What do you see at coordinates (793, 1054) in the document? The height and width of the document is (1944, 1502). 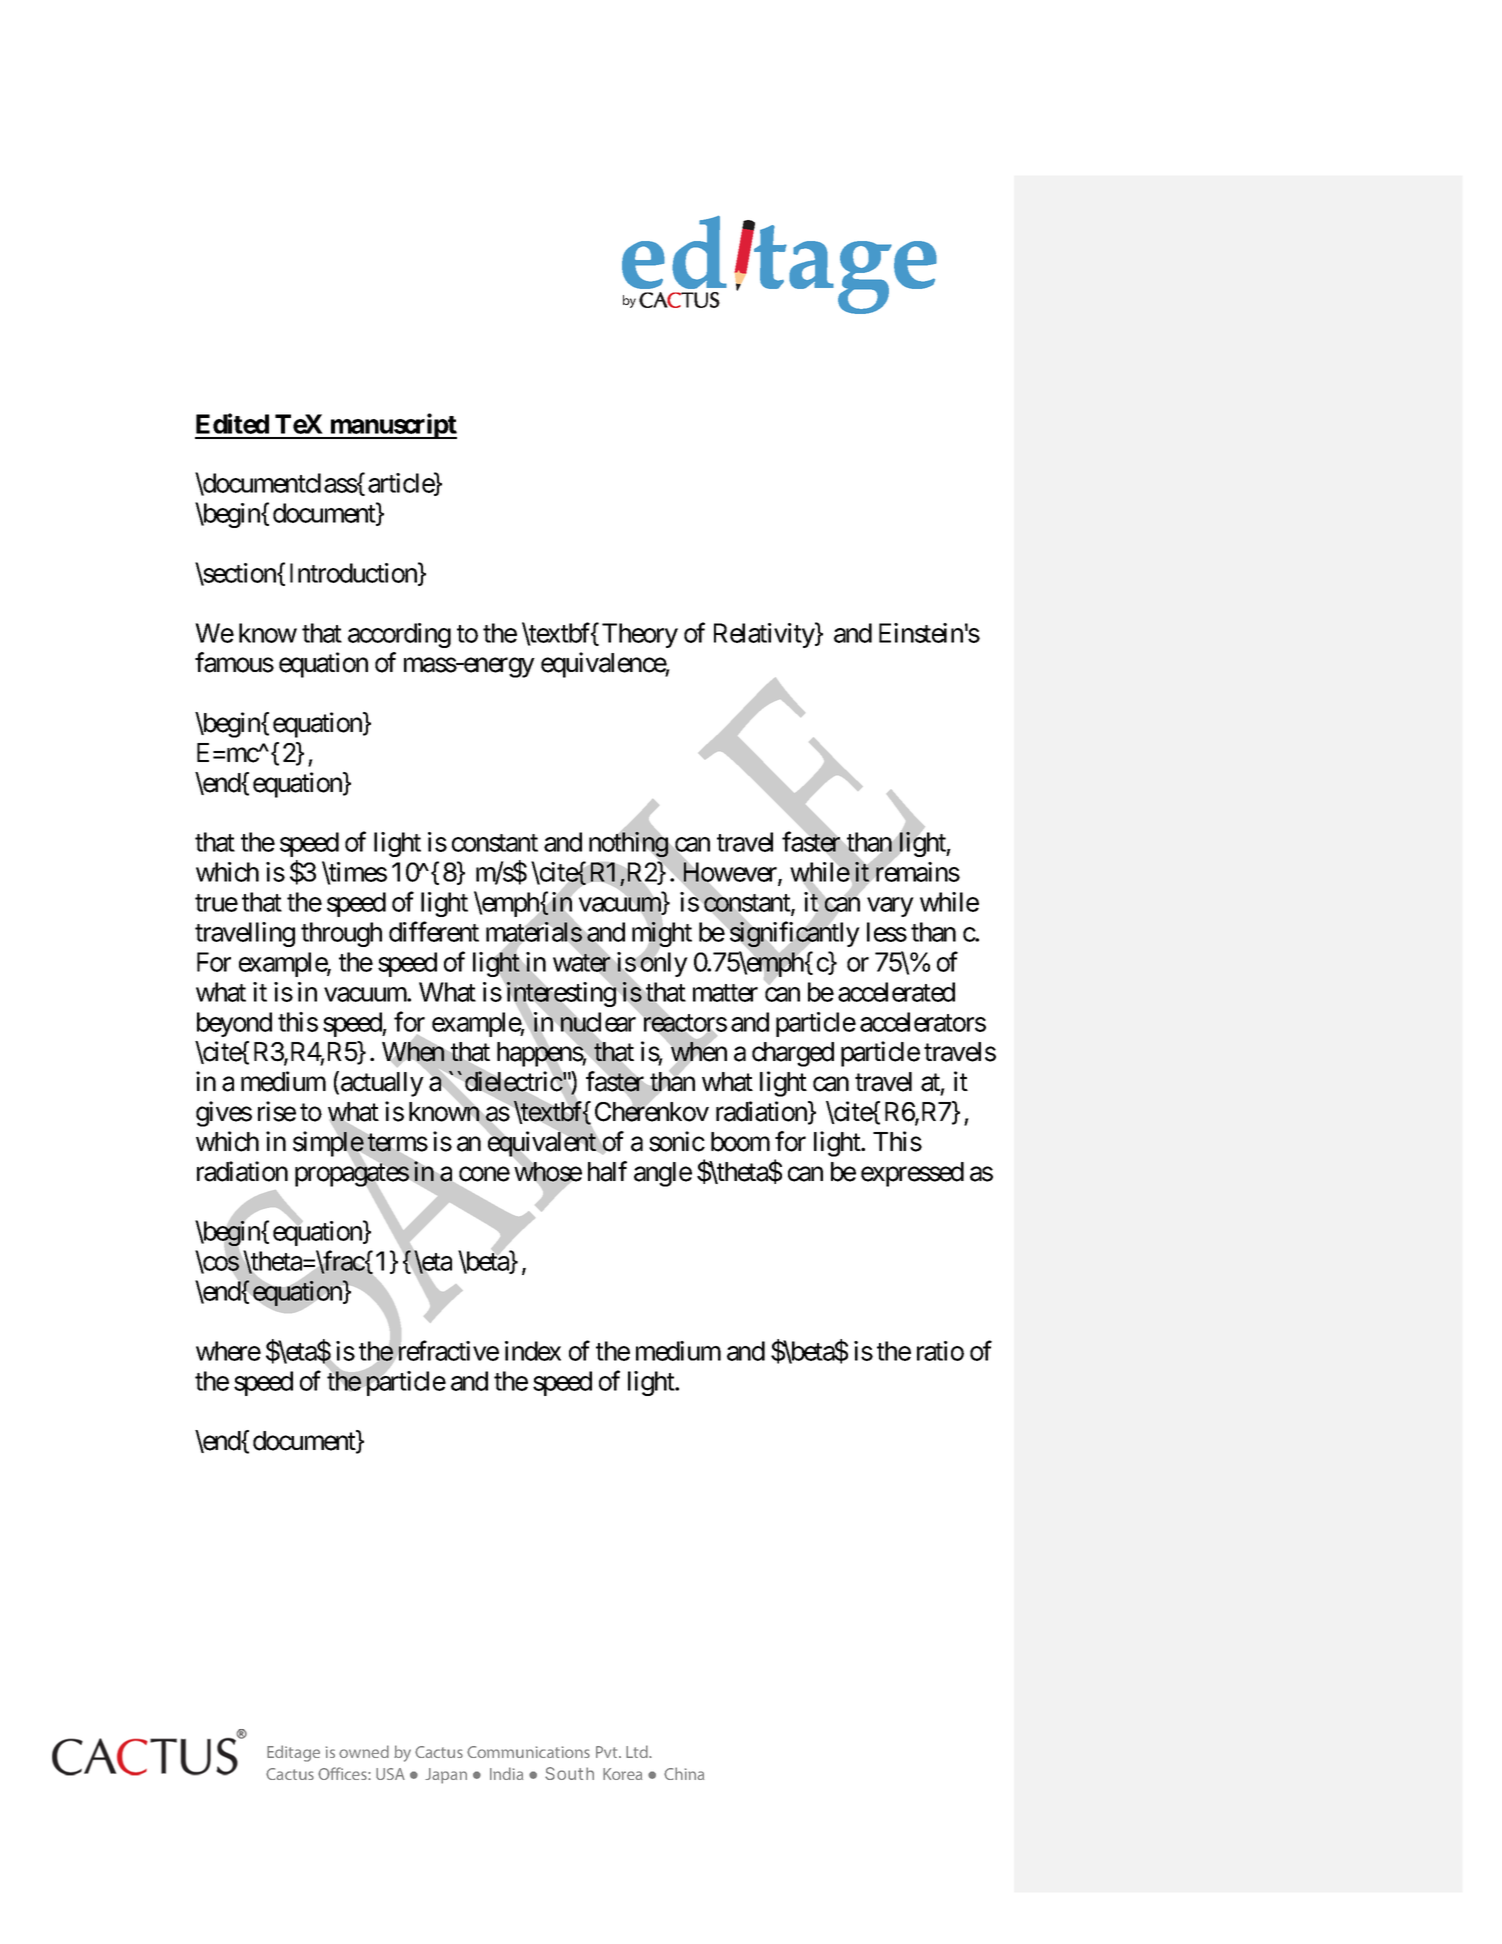 I see `charged` at bounding box center [793, 1054].
